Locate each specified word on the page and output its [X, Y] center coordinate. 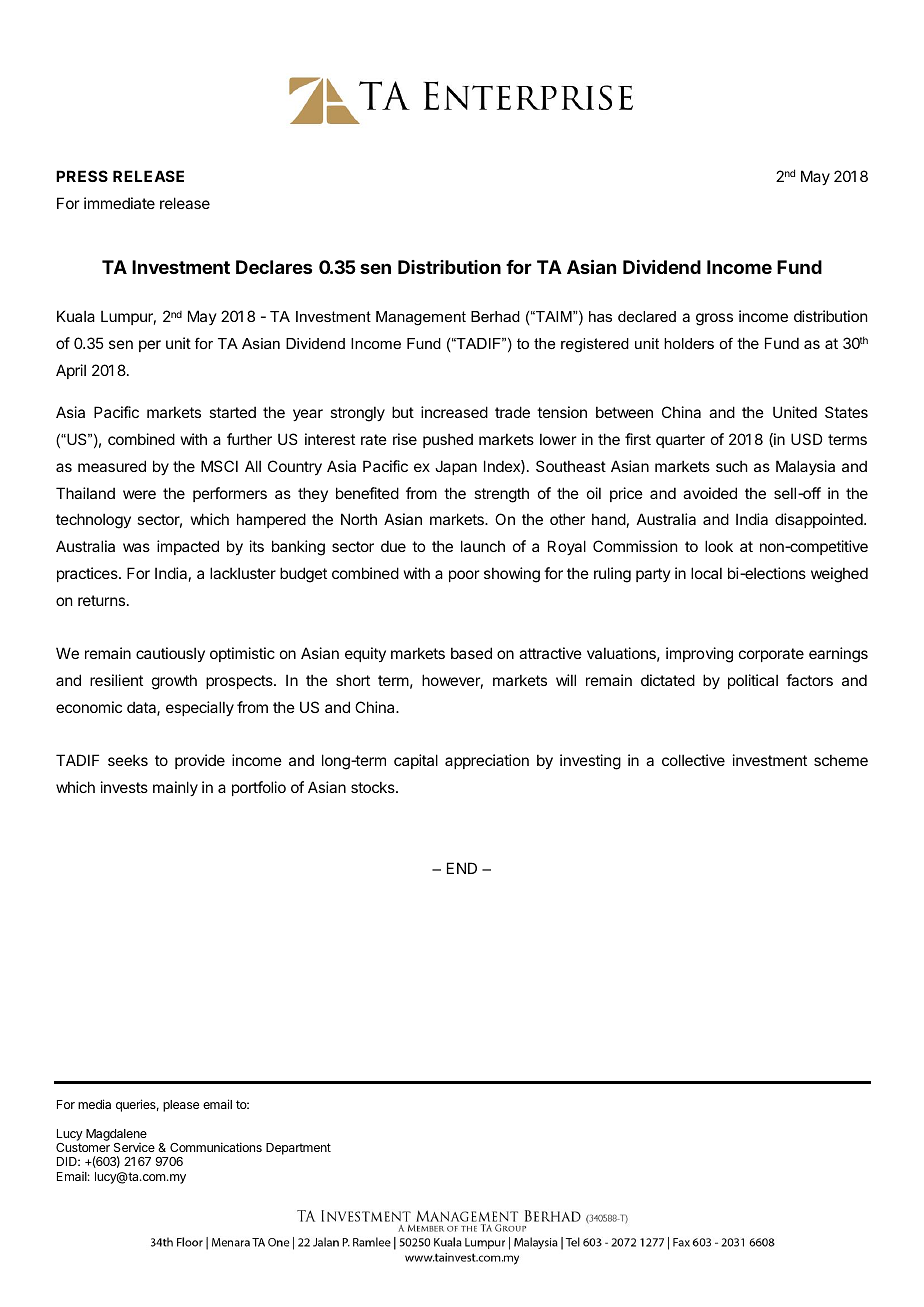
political [753, 681]
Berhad [495, 316]
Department [298, 1149]
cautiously [170, 654]
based [471, 653]
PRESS [82, 176]
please [181, 1106]
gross [714, 319]
